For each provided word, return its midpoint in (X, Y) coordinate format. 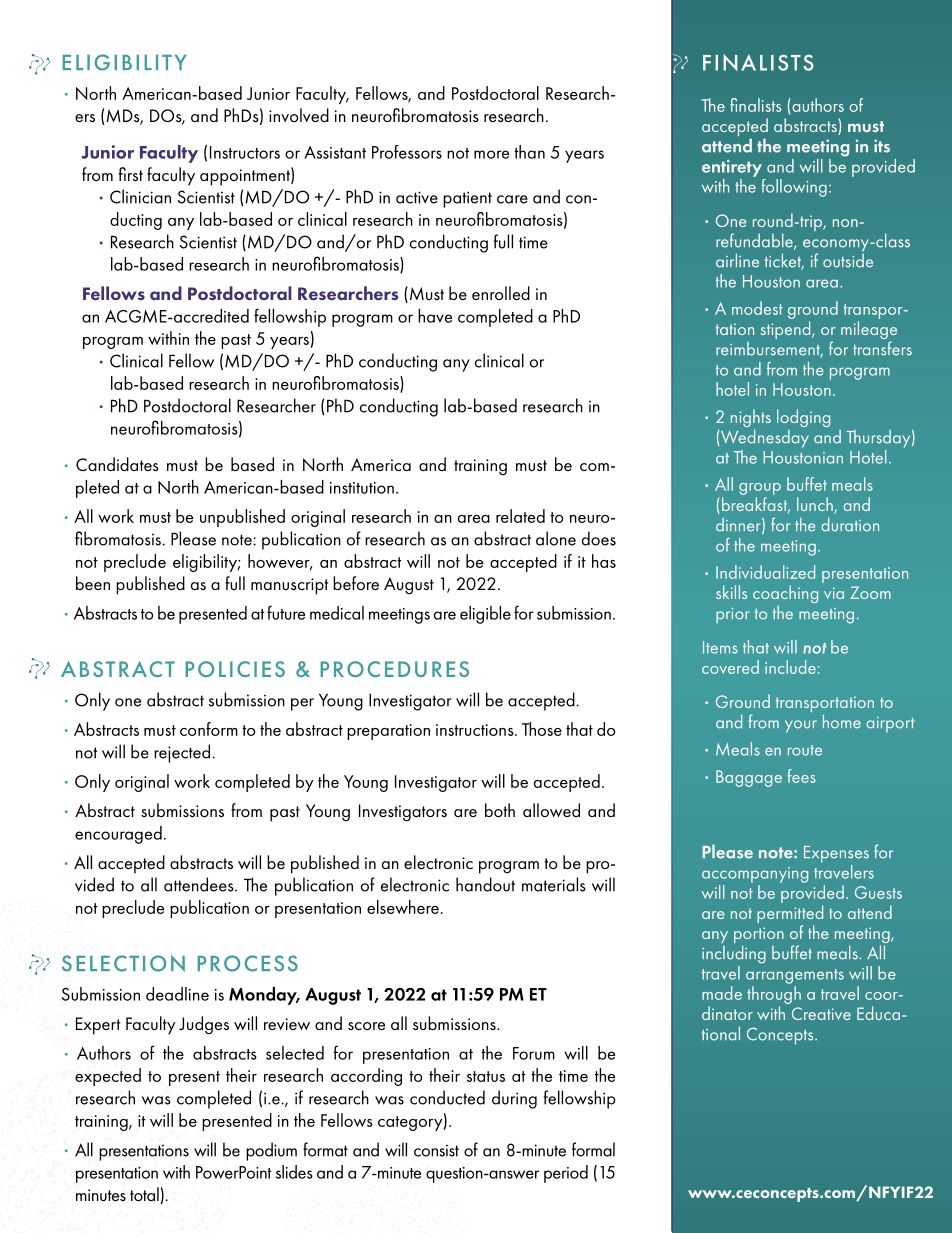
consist (436, 1150)
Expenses (836, 854)
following (794, 188)
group (760, 490)
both (500, 810)
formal (593, 1149)
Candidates (117, 464)
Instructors (245, 152)
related (520, 516)
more (491, 154)
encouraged (118, 835)
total (144, 1194)
